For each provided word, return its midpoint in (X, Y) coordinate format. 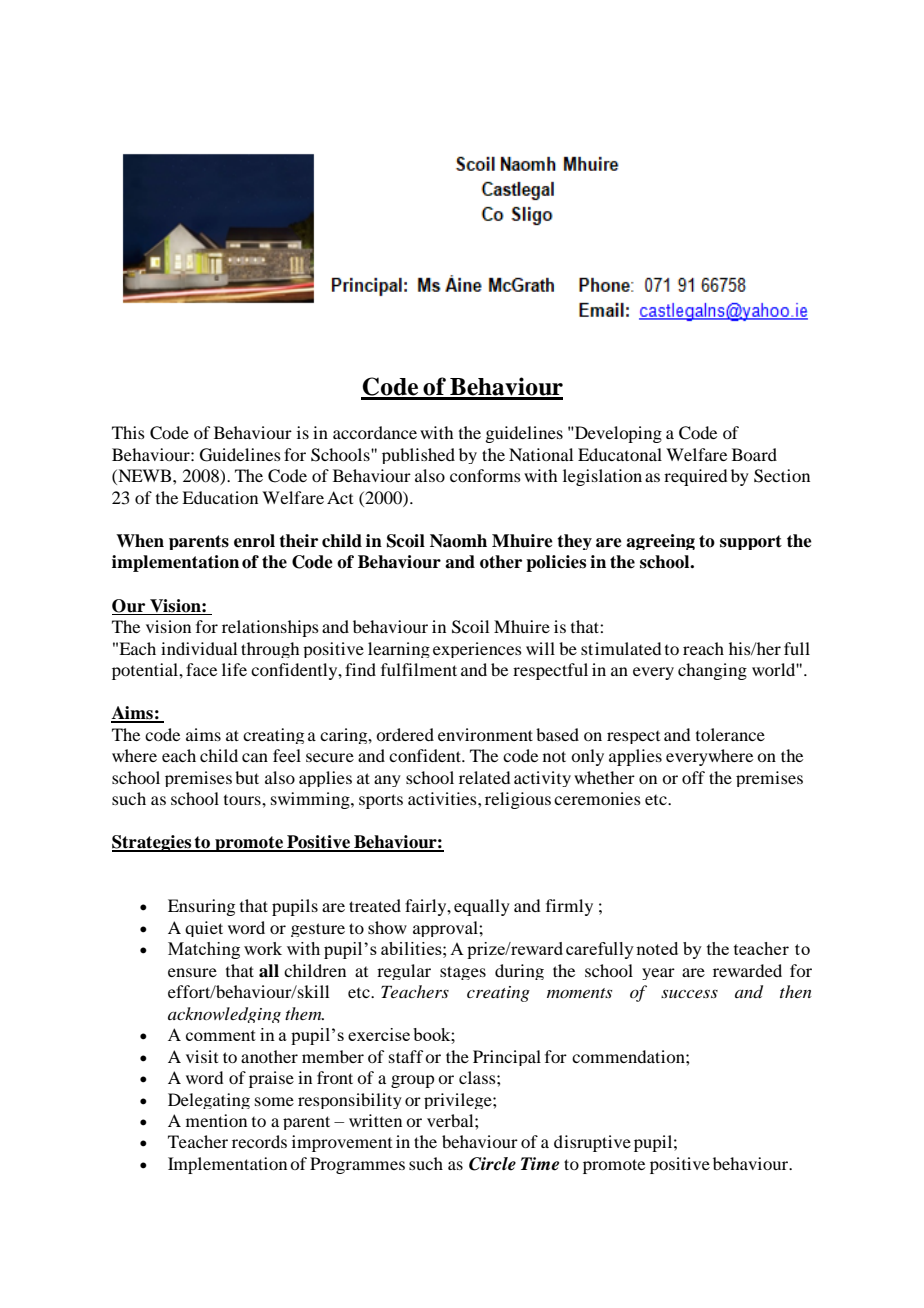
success (689, 993)
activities (443, 798)
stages (463, 973)
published (418, 456)
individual (199, 648)
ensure (192, 972)
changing (712, 671)
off (693, 777)
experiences (477, 650)
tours (243, 800)
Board (754, 454)
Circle (492, 1164)
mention (216, 1120)
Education (220, 497)
